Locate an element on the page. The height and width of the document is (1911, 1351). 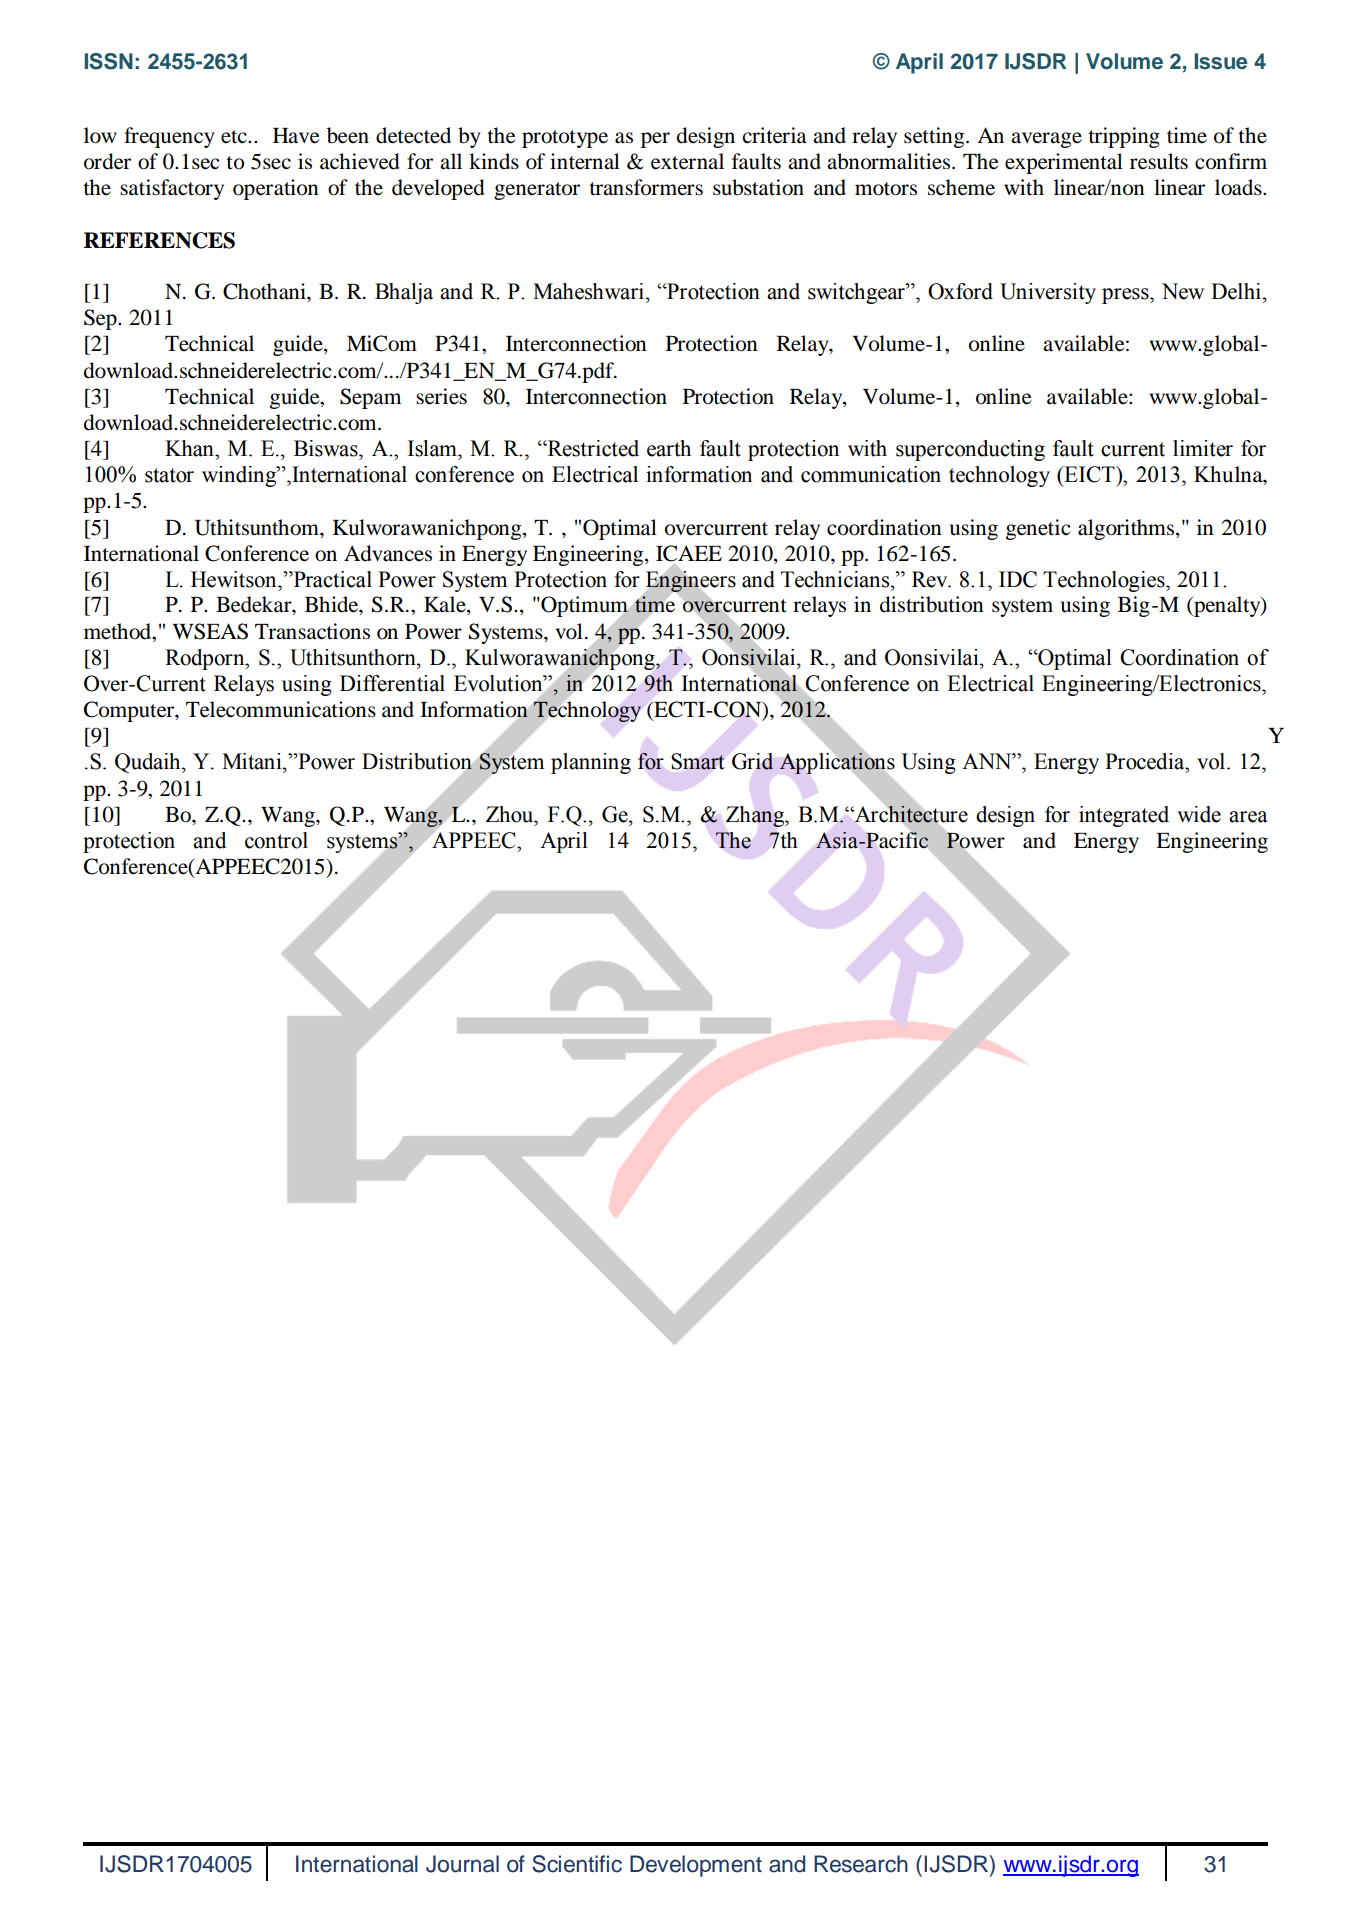
planning is located at coordinates (591, 763).
